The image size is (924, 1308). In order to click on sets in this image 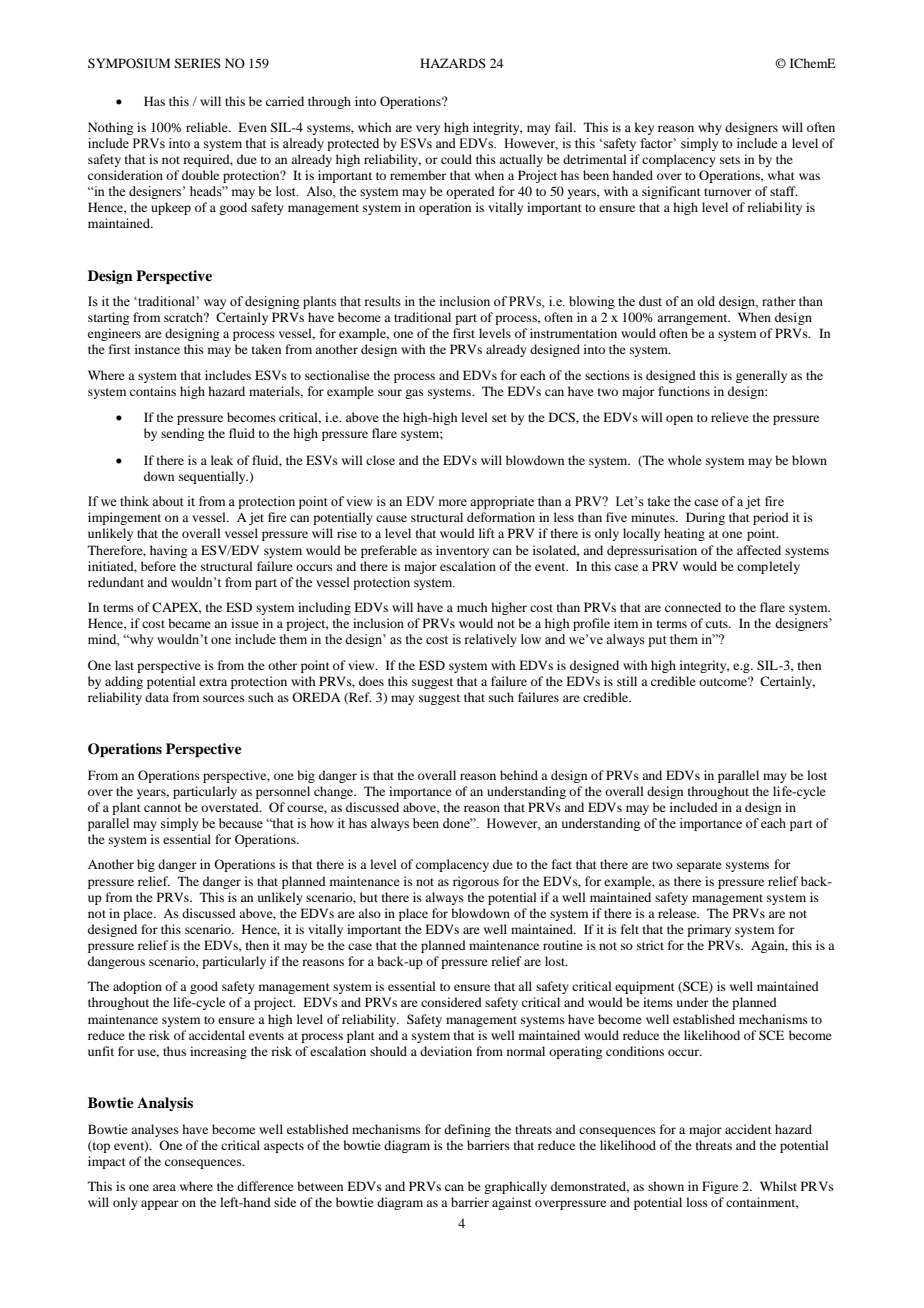, I will do `click(730, 160)`.
